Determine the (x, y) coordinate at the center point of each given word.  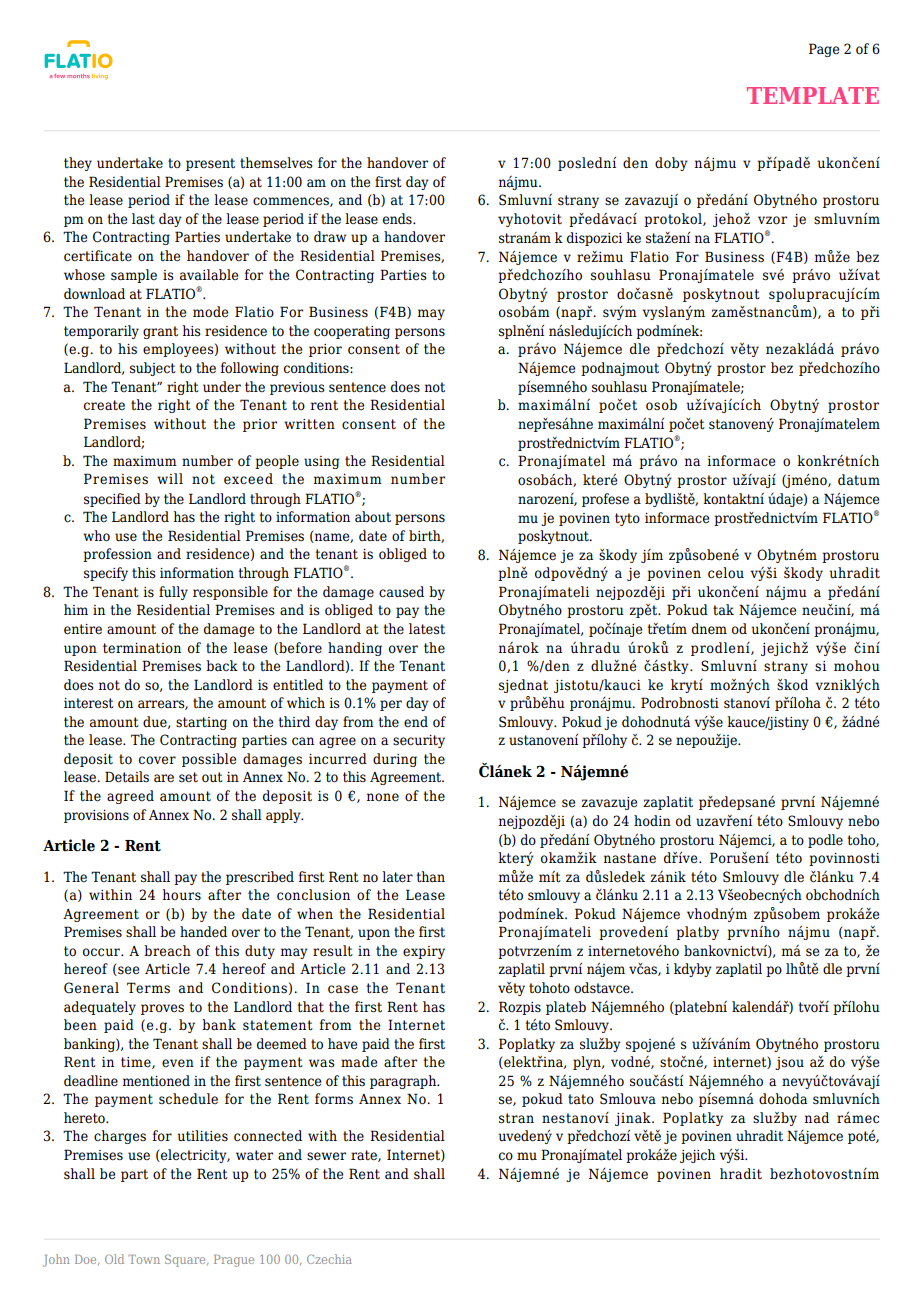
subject (153, 369)
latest (427, 629)
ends (398, 218)
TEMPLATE (813, 95)
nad (817, 1118)
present (210, 164)
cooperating (352, 332)
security (419, 741)
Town (144, 1259)
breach (167, 951)
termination (142, 648)
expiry (424, 952)
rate (365, 1156)
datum (859, 480)
